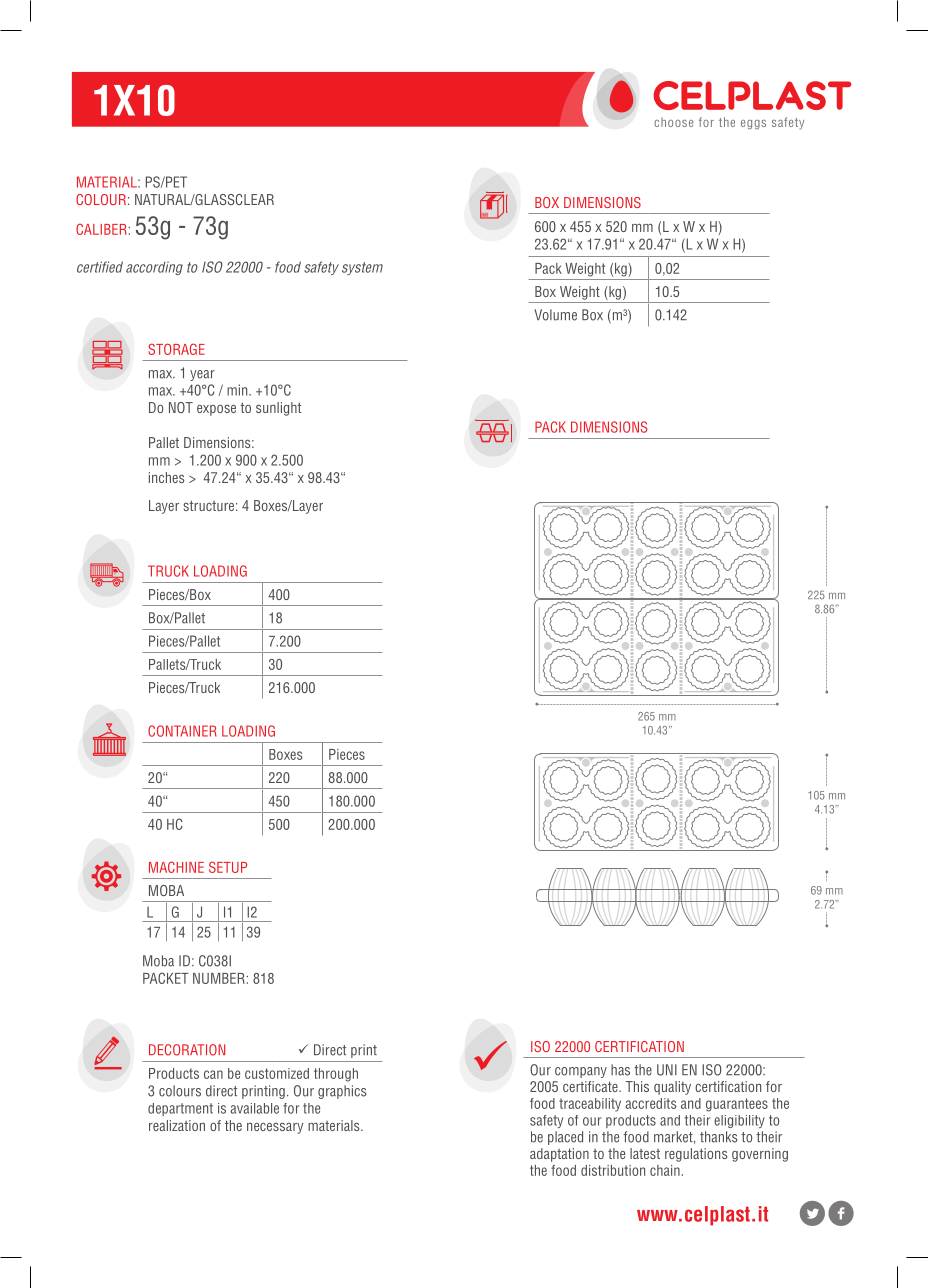 The image size is (928, 1288). I want to click on SETUP, so click(228, 867).
